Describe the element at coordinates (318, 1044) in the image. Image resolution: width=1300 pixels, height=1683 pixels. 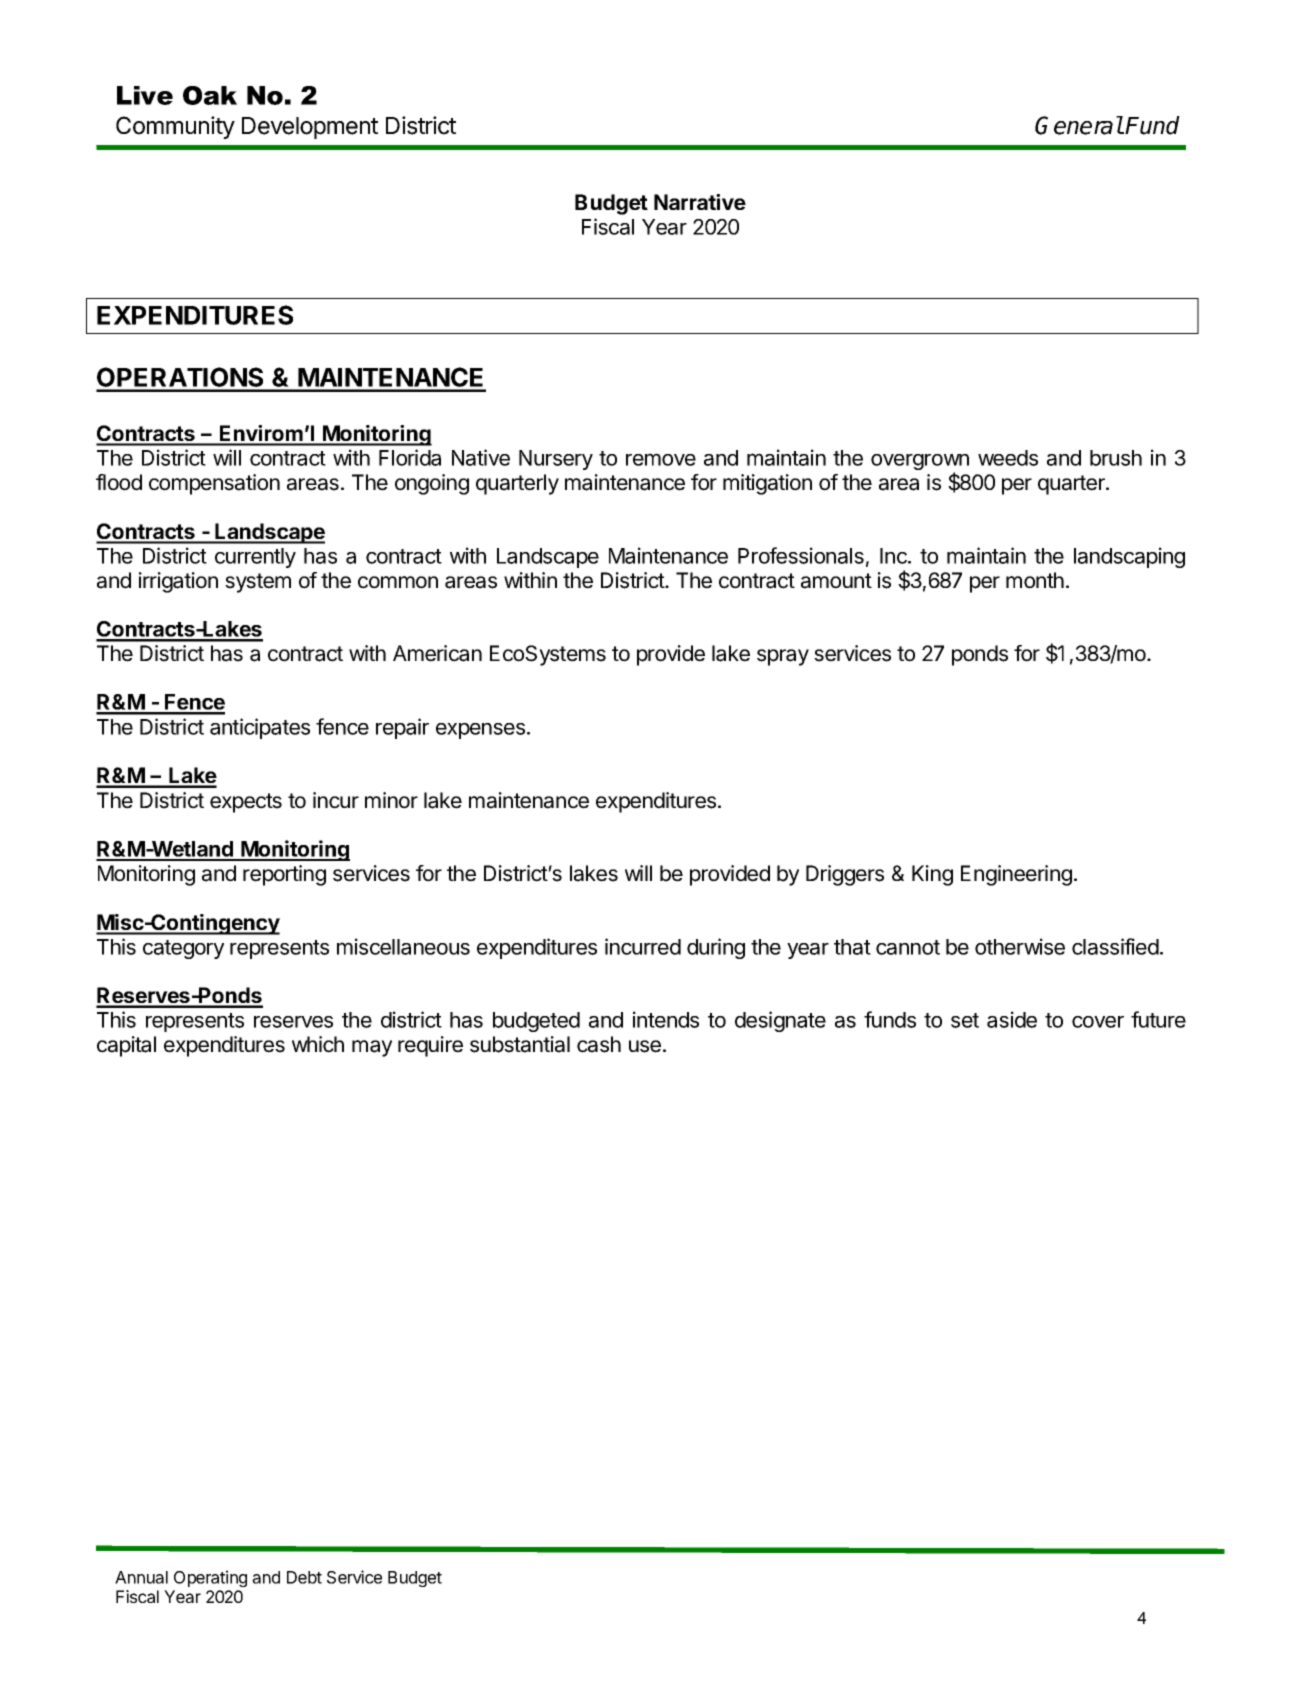
I see `which` at that location.
